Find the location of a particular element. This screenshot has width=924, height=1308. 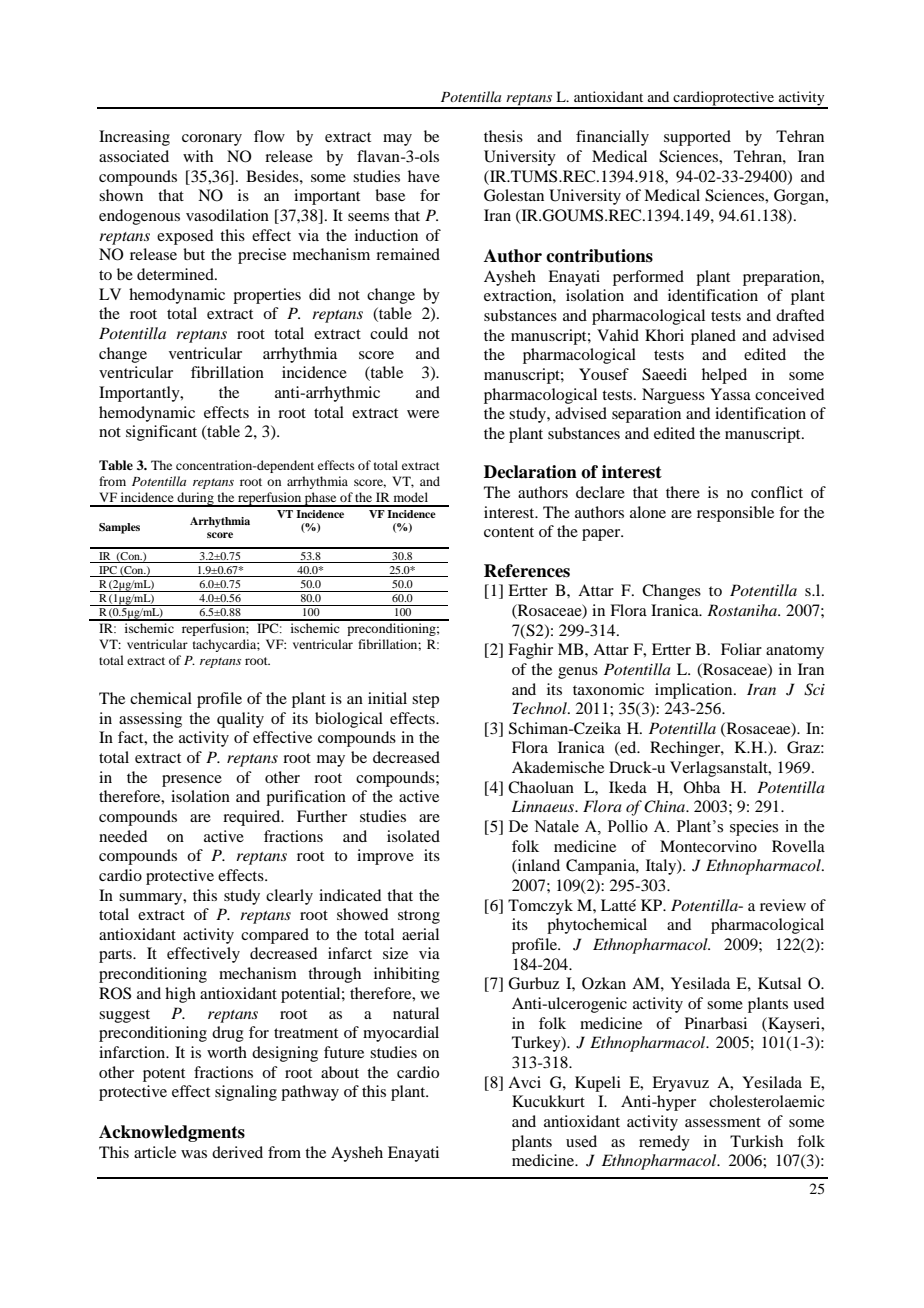

have is located at coordinates (424, 176).
